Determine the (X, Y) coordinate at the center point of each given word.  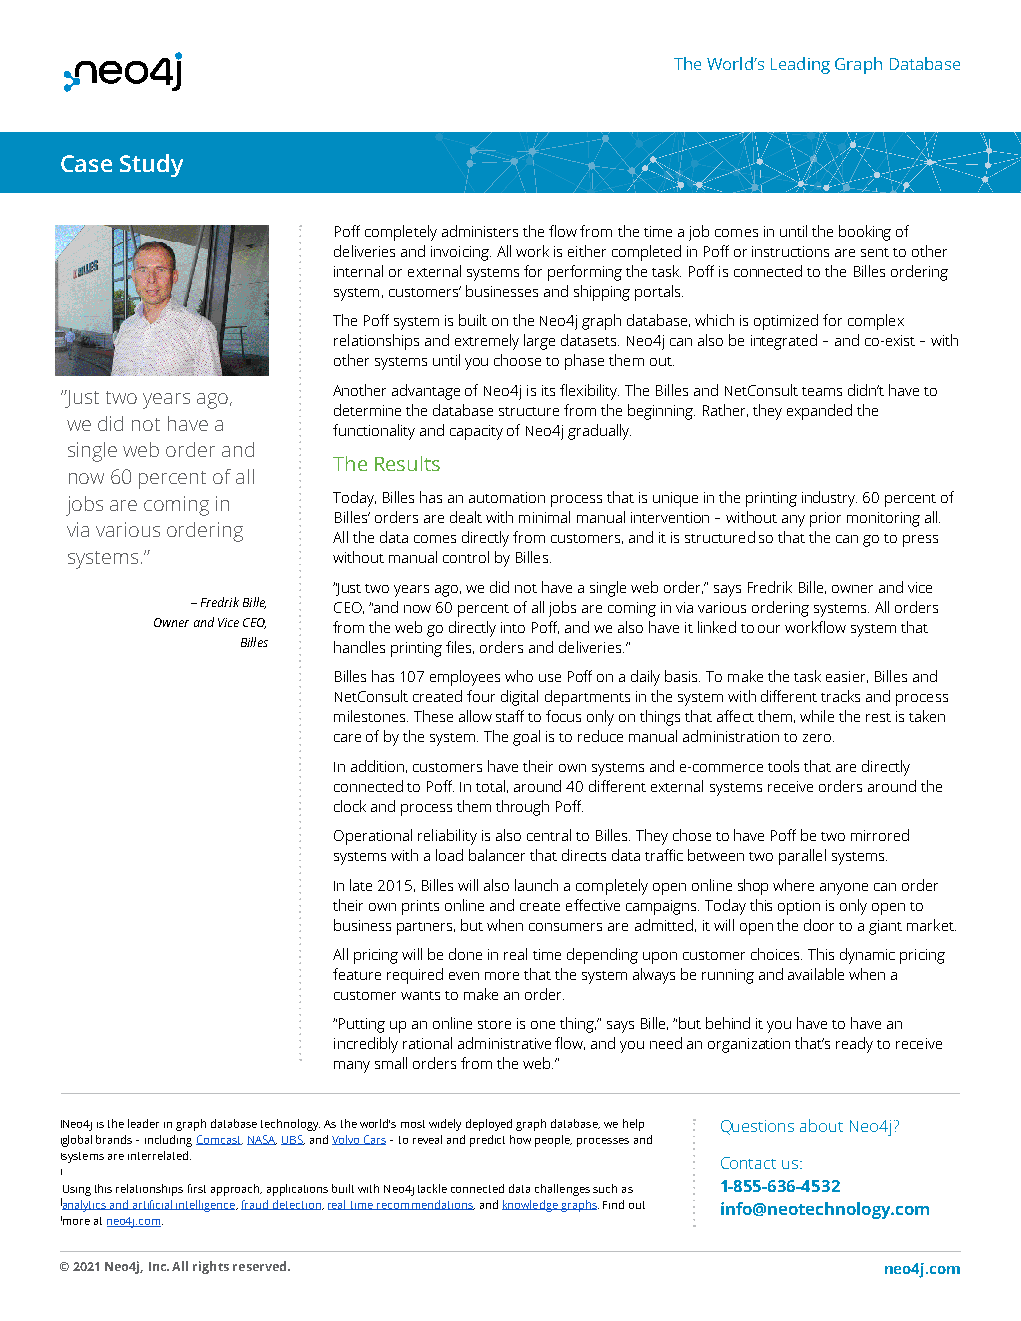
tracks (840, 696)
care (347, 738)
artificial (153, 1205)
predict (487, 1141)
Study (151, 165)
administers (480, 231)
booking (865, 233)
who (519, 676)
